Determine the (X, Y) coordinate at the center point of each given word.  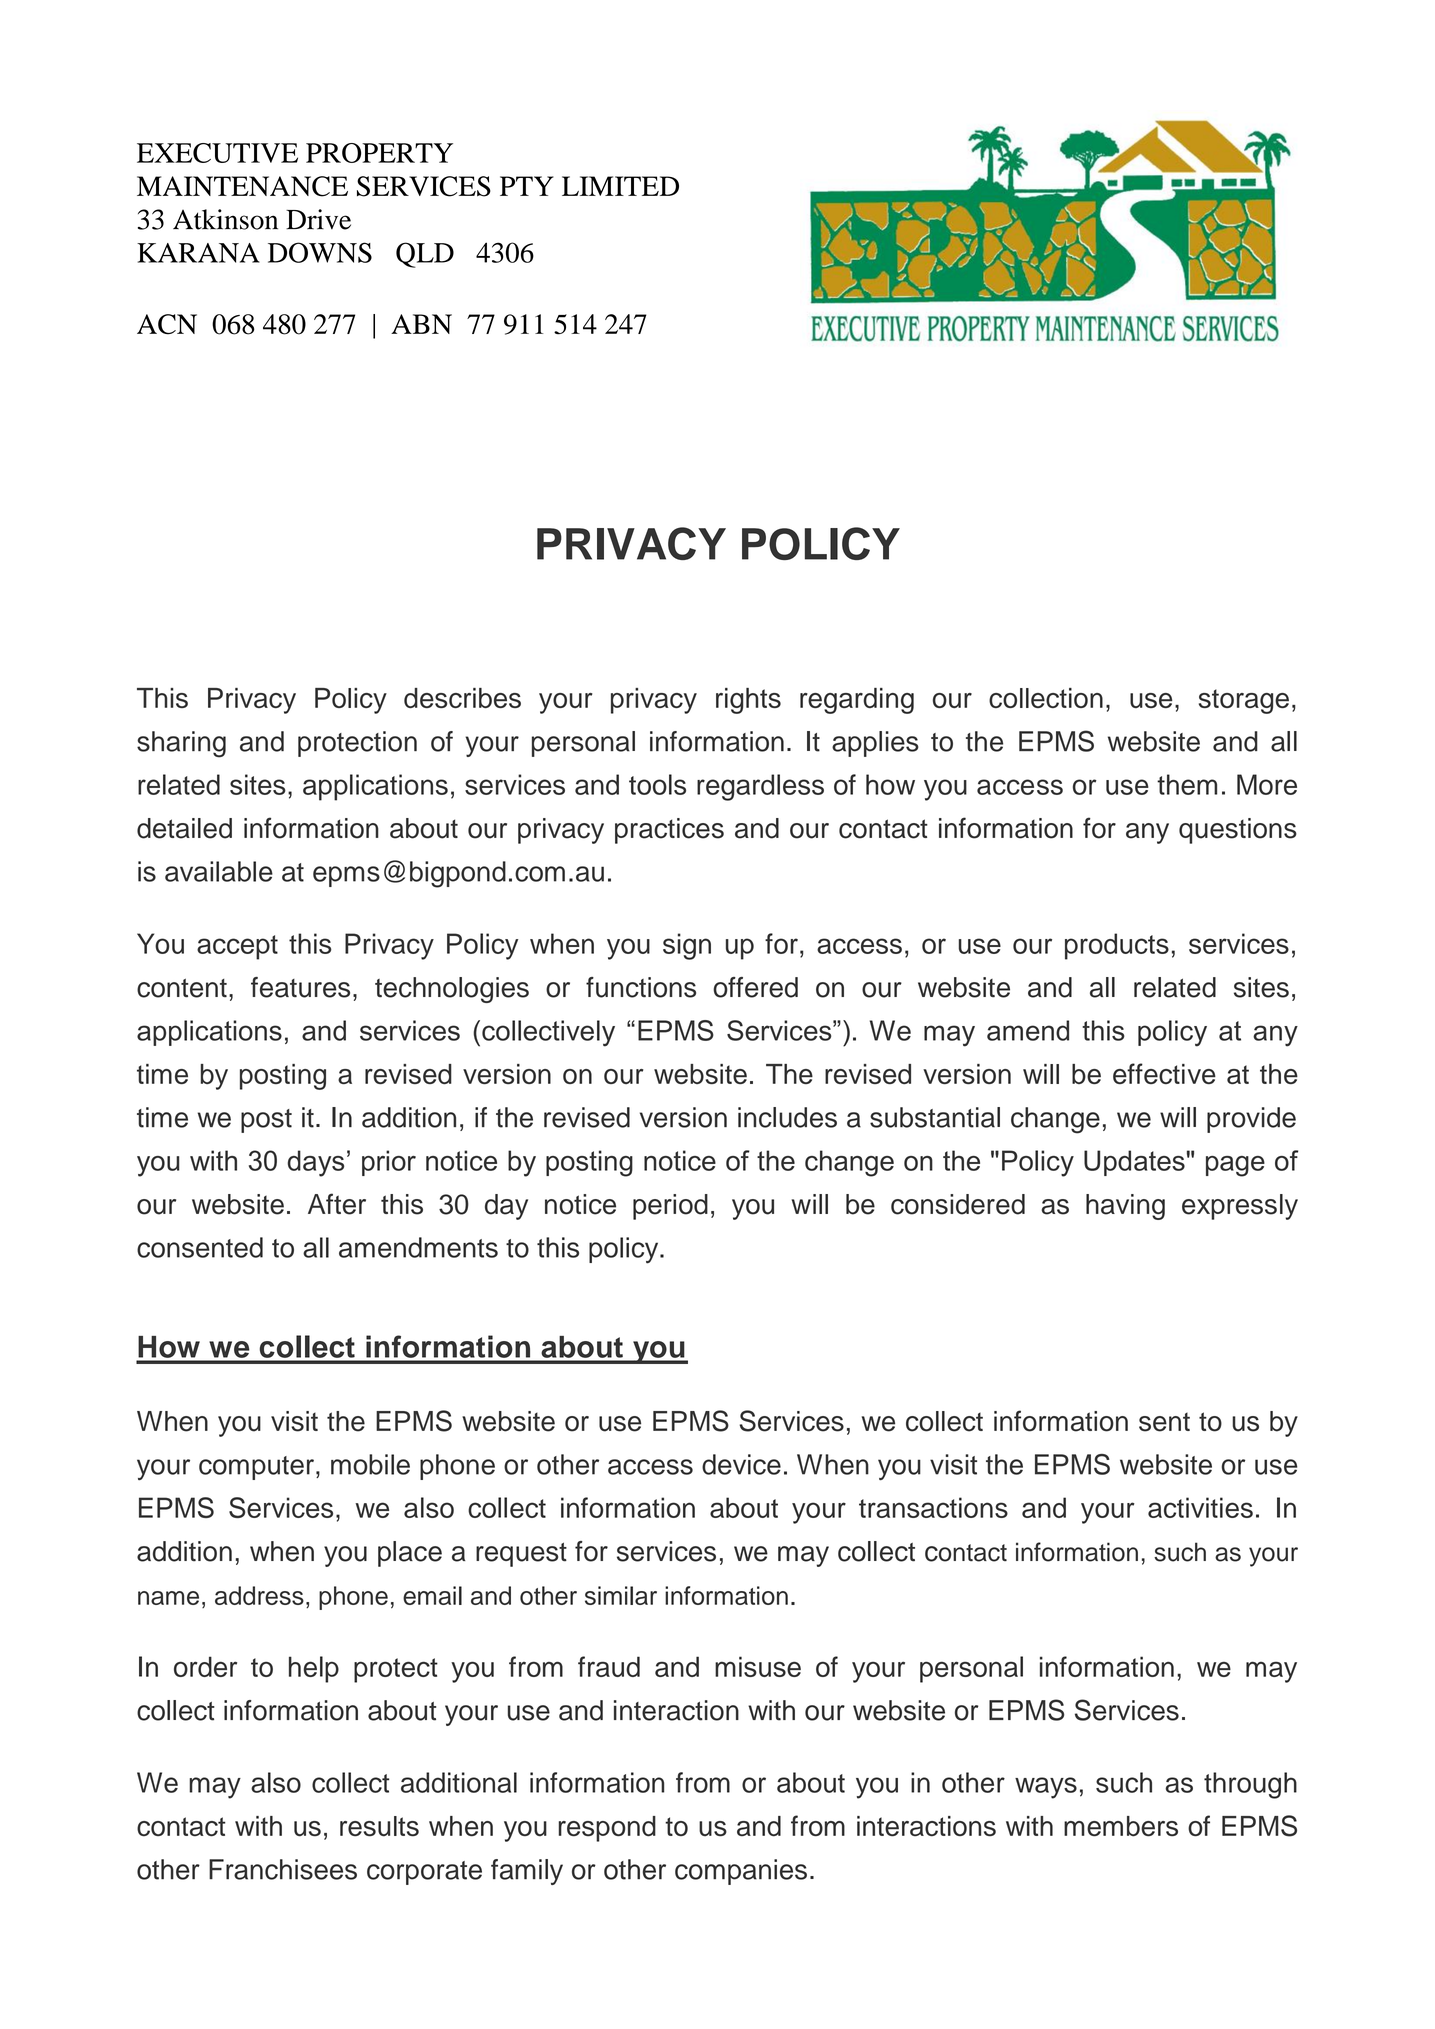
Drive (318, 219)
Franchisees (283, 1869)
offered (755, 987)
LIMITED (620, 186)
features (300, 987)
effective (1164, 1073)
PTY (527, 186)
